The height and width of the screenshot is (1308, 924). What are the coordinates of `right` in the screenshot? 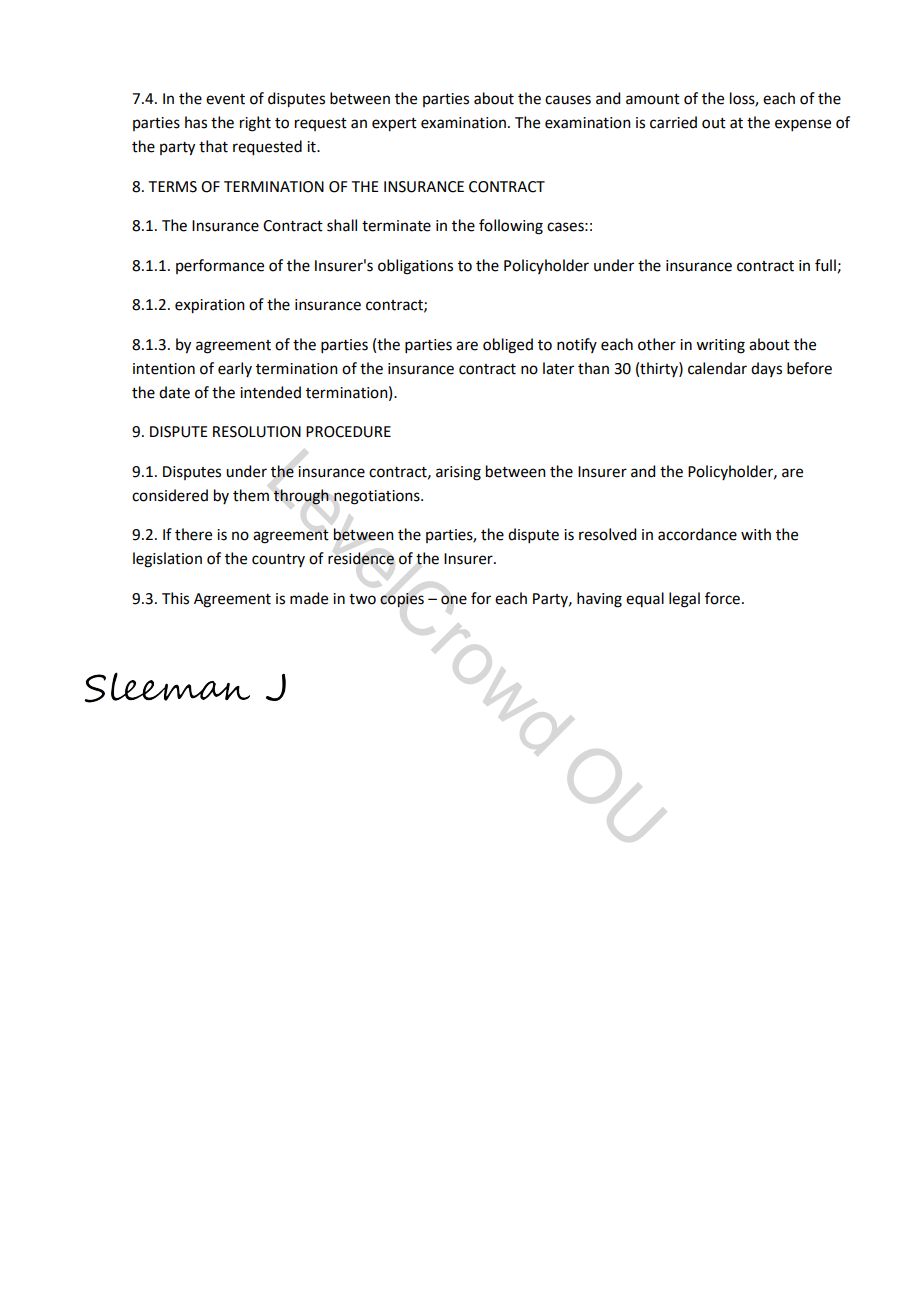 It's located at (255, 124).
